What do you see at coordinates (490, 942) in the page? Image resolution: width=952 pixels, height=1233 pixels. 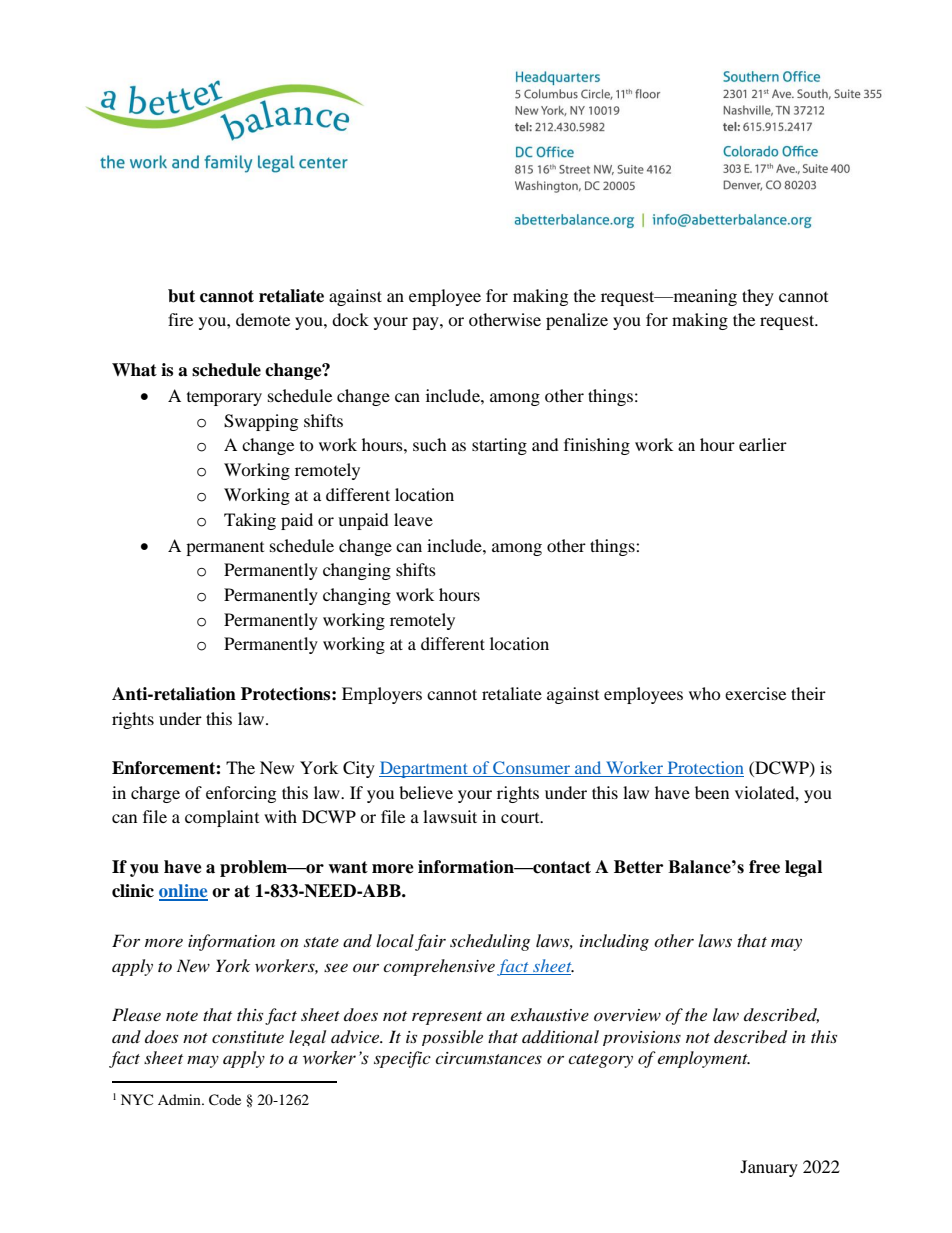 I see `scheduling` at bounding box center [490, 942].
